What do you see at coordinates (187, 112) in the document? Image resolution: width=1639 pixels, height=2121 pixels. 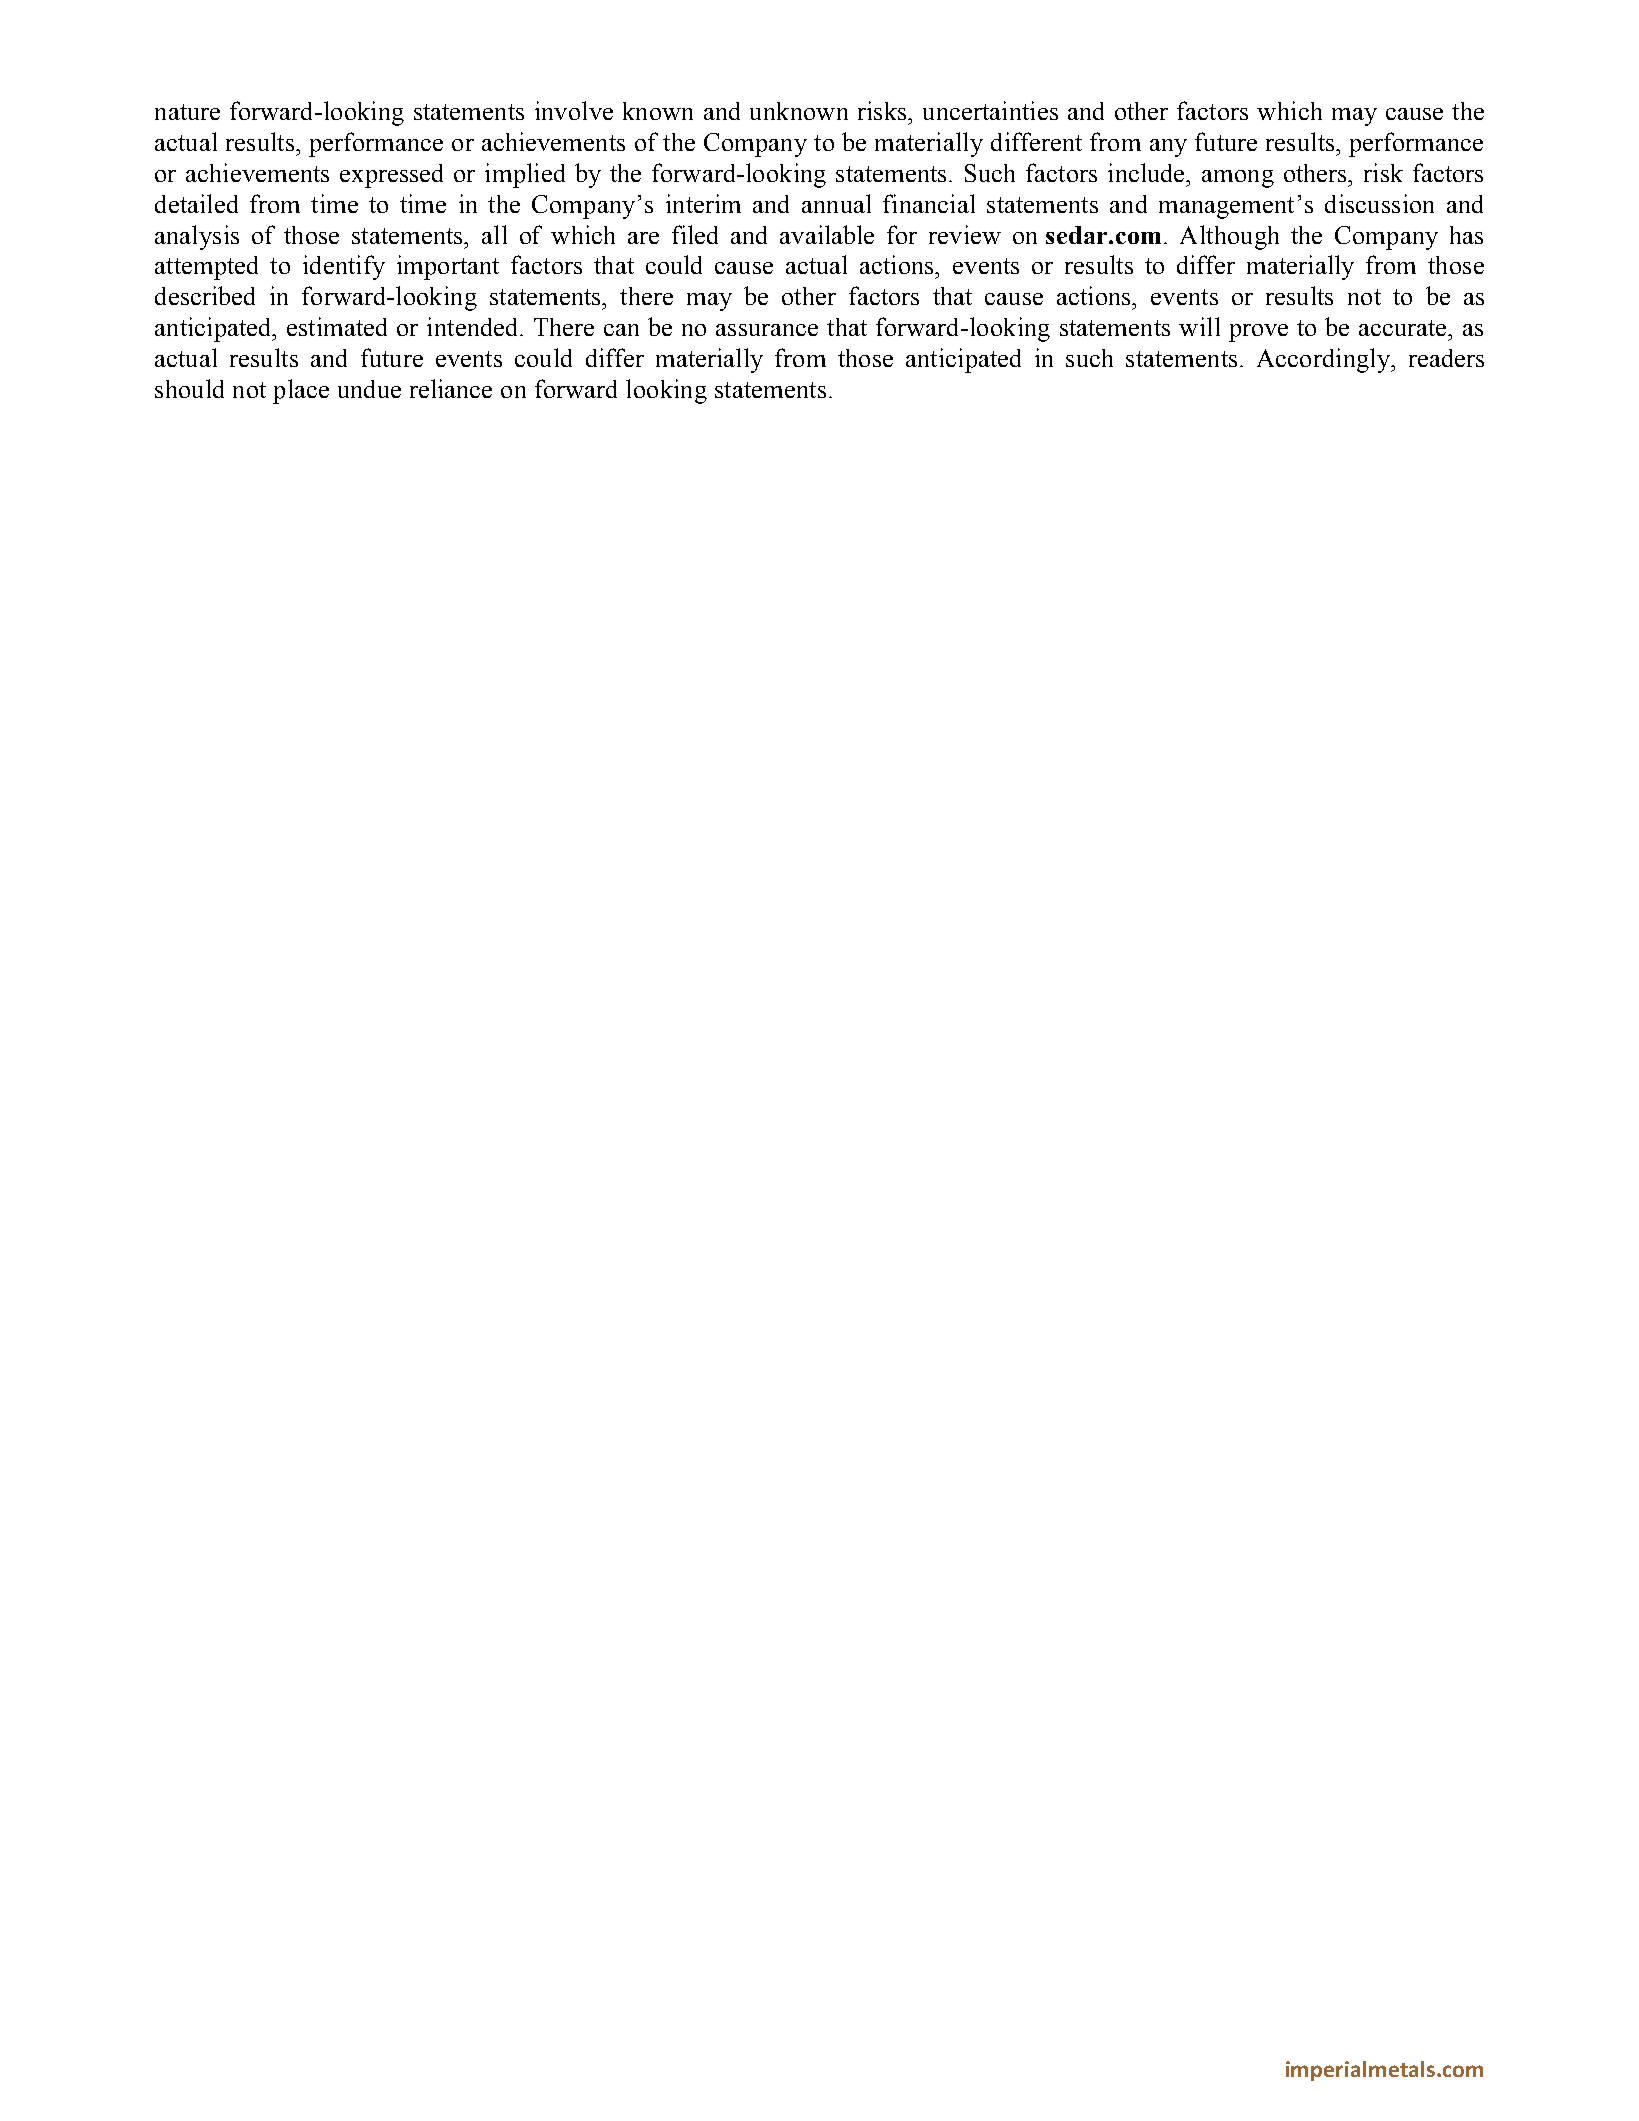 I see `nature` at bounding box center [187, 112].
